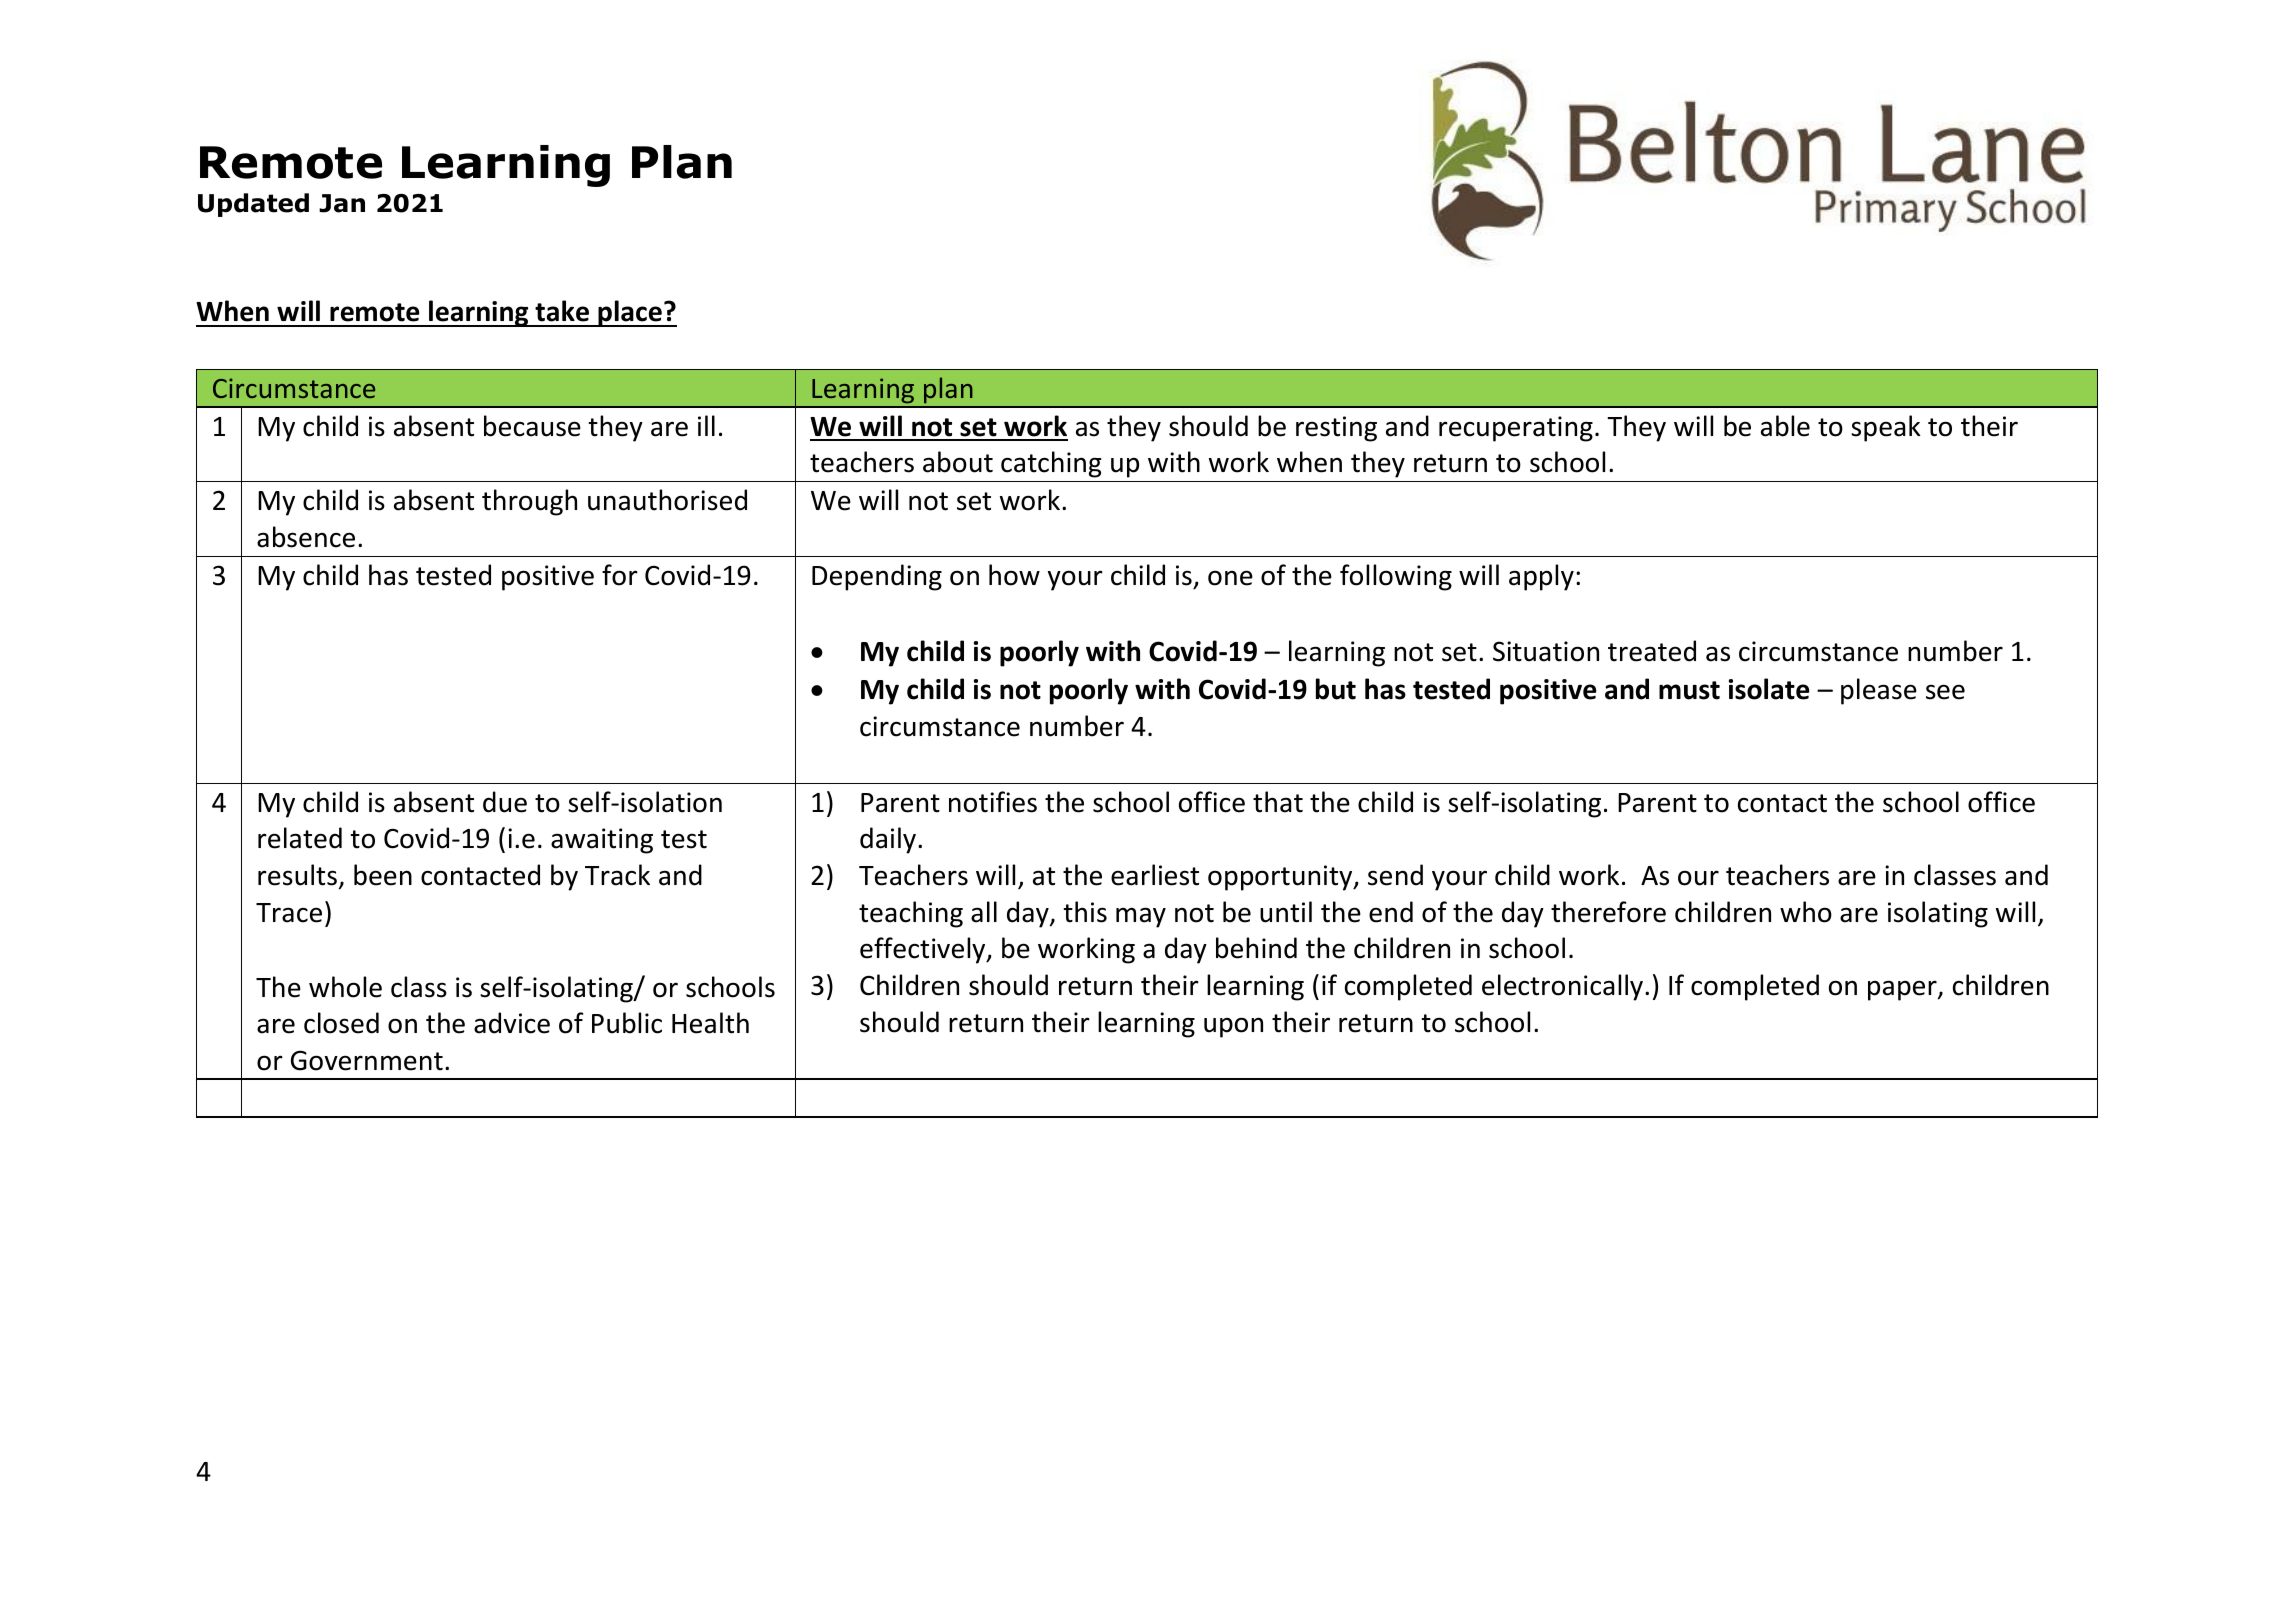 This page has width=2294, height=1622. Describe the element at coordinates (1652, 651) in the page. I see `treated` at that location.
